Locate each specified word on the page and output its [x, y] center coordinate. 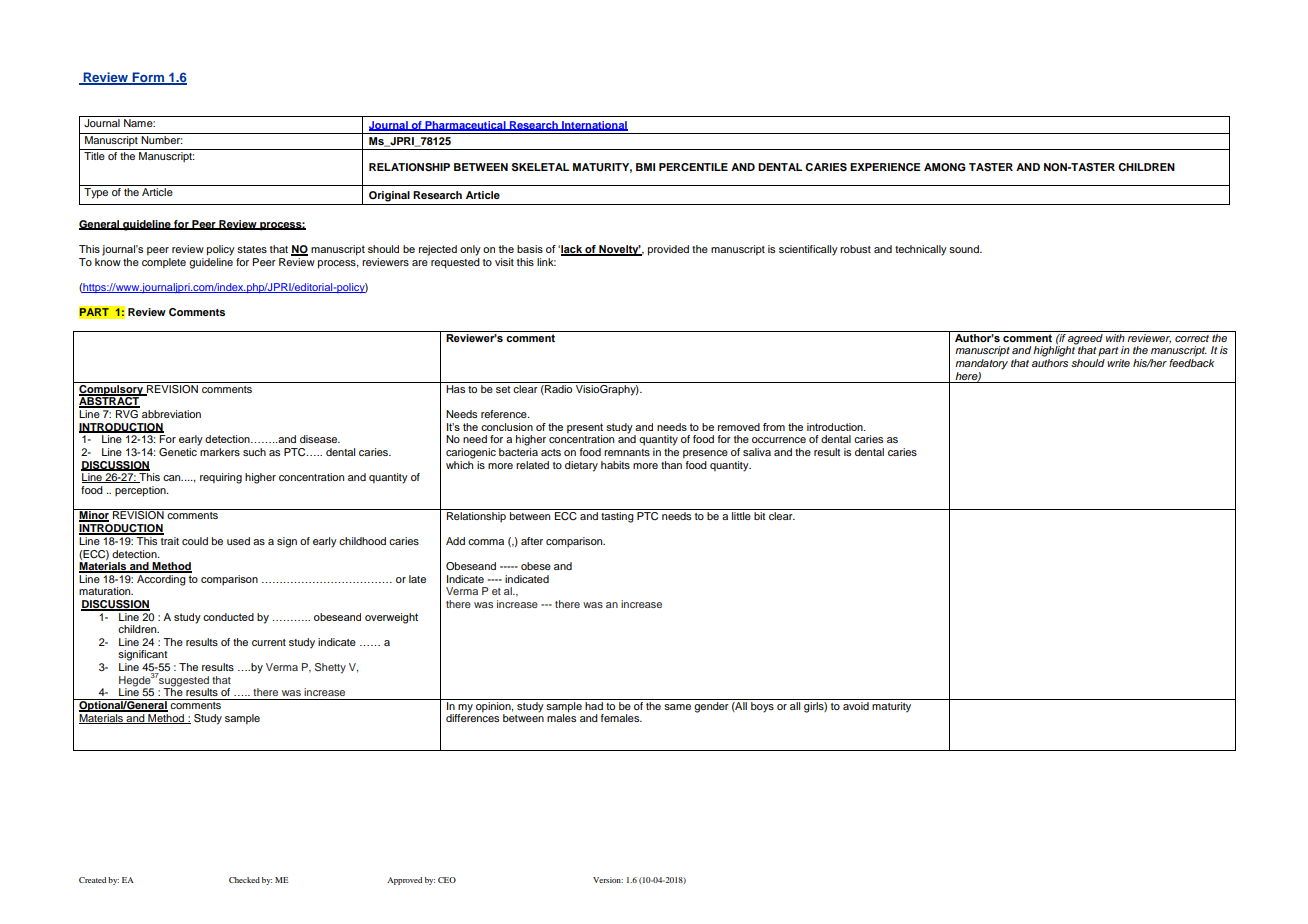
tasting [617, 516]
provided [668, 250]
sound [965, 249]
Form [148, 78]
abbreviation [171, 414]
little [741, 514]
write [1118, 363]
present [585, 428]
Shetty [330, 668]
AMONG [945, 167]
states [252, 249]
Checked [244, 880]
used [238, 541]
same [677, 707]
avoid [856, 704]
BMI [645, 167]
